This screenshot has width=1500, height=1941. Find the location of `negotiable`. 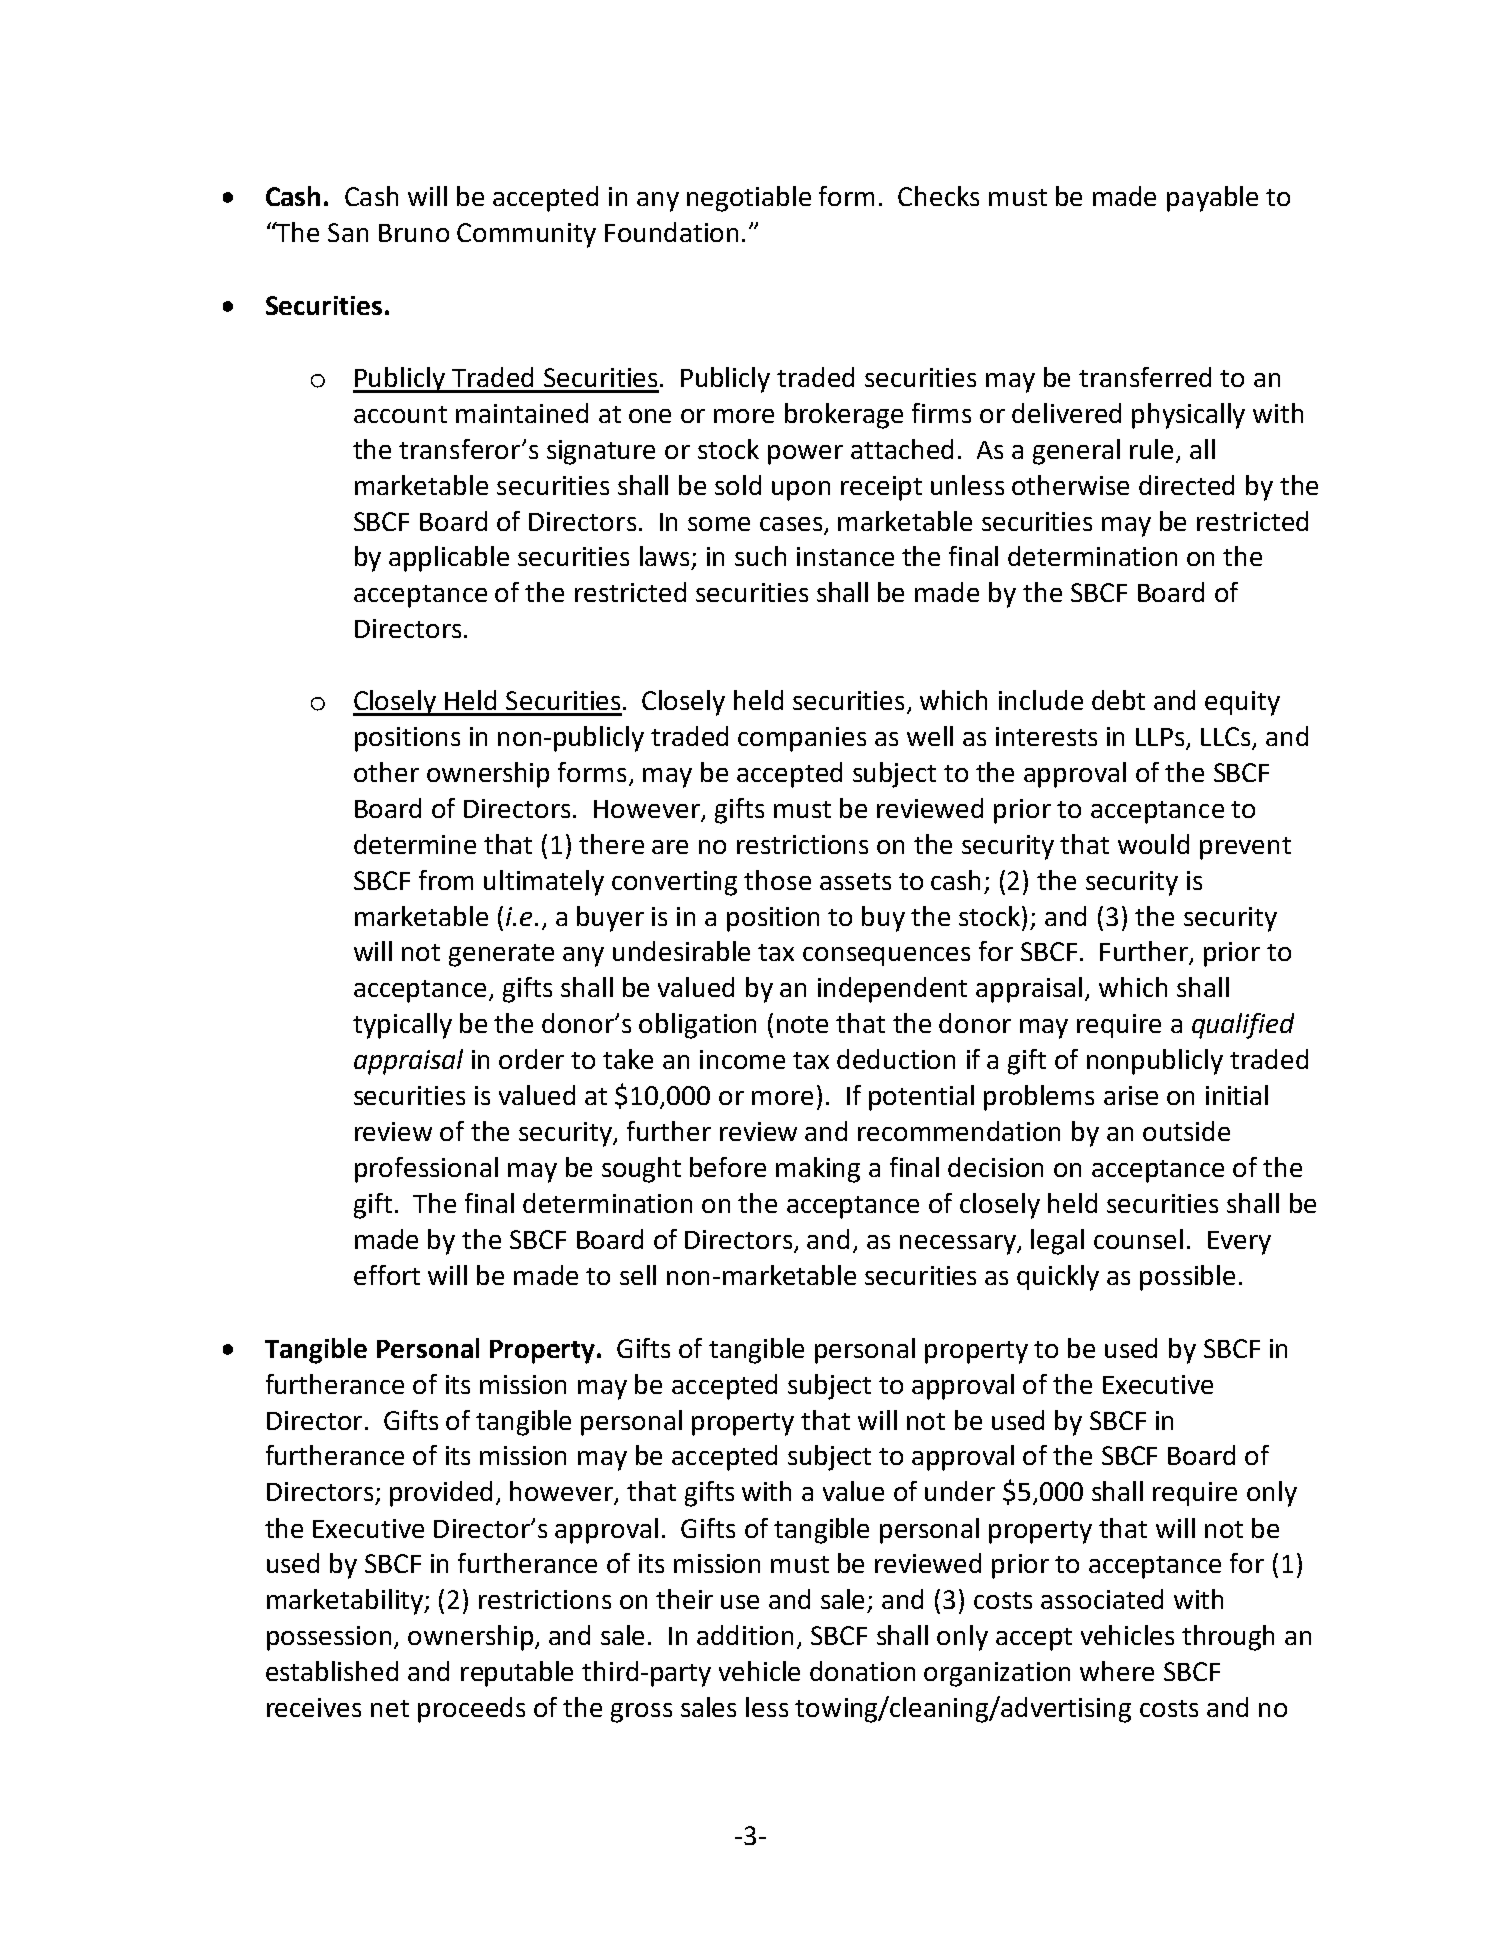

negotiable is located at coordinates (749, 199).
